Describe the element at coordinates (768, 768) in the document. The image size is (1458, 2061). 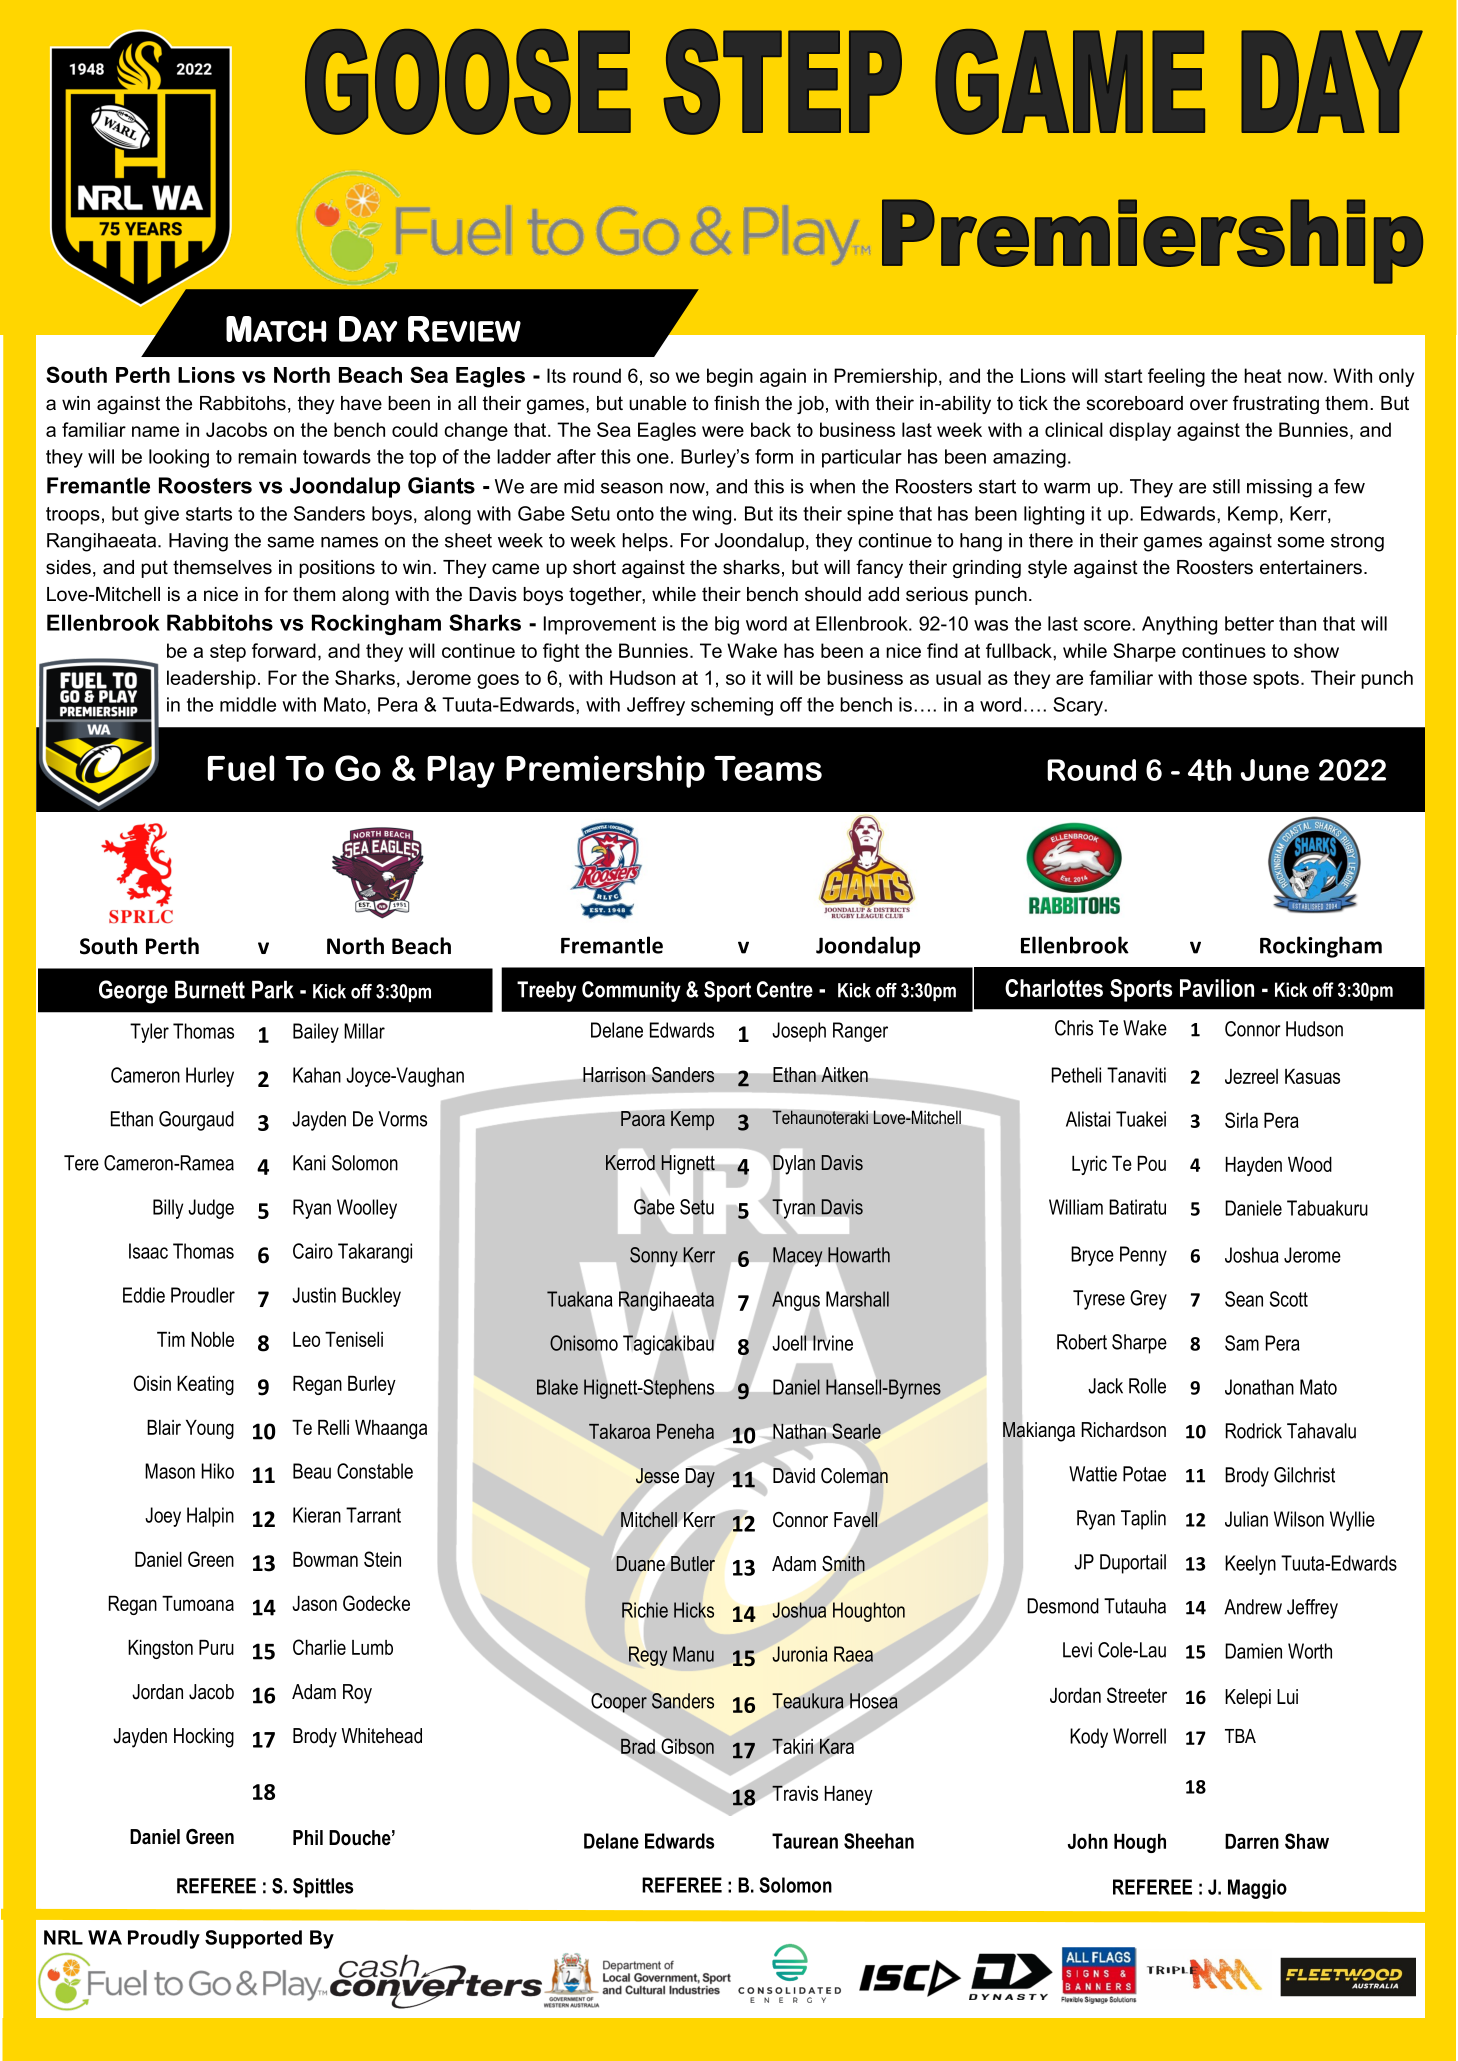
I see `Teams` at that location.
